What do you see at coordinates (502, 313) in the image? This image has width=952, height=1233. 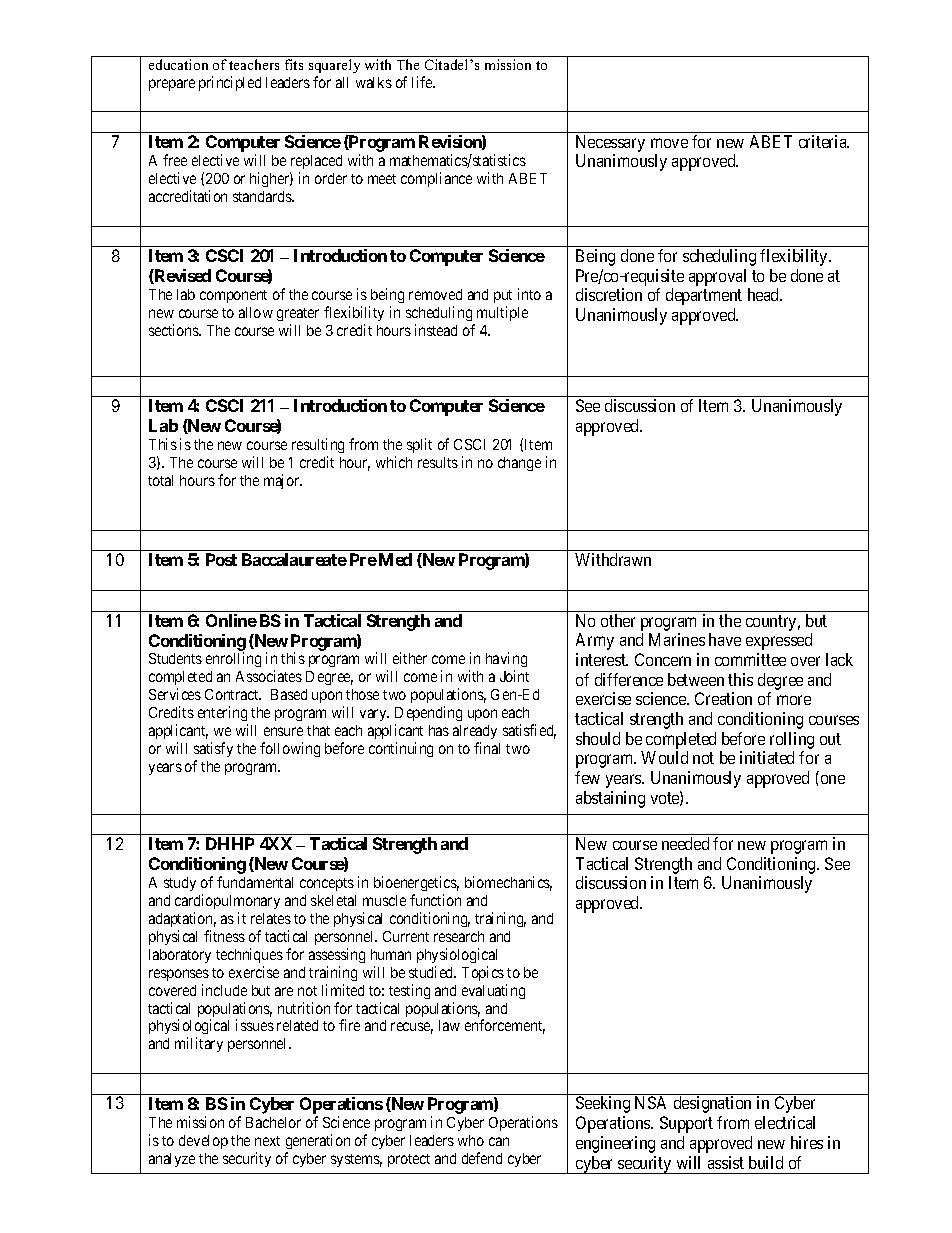 I see `multiple` at bounding box center [502, 313].
